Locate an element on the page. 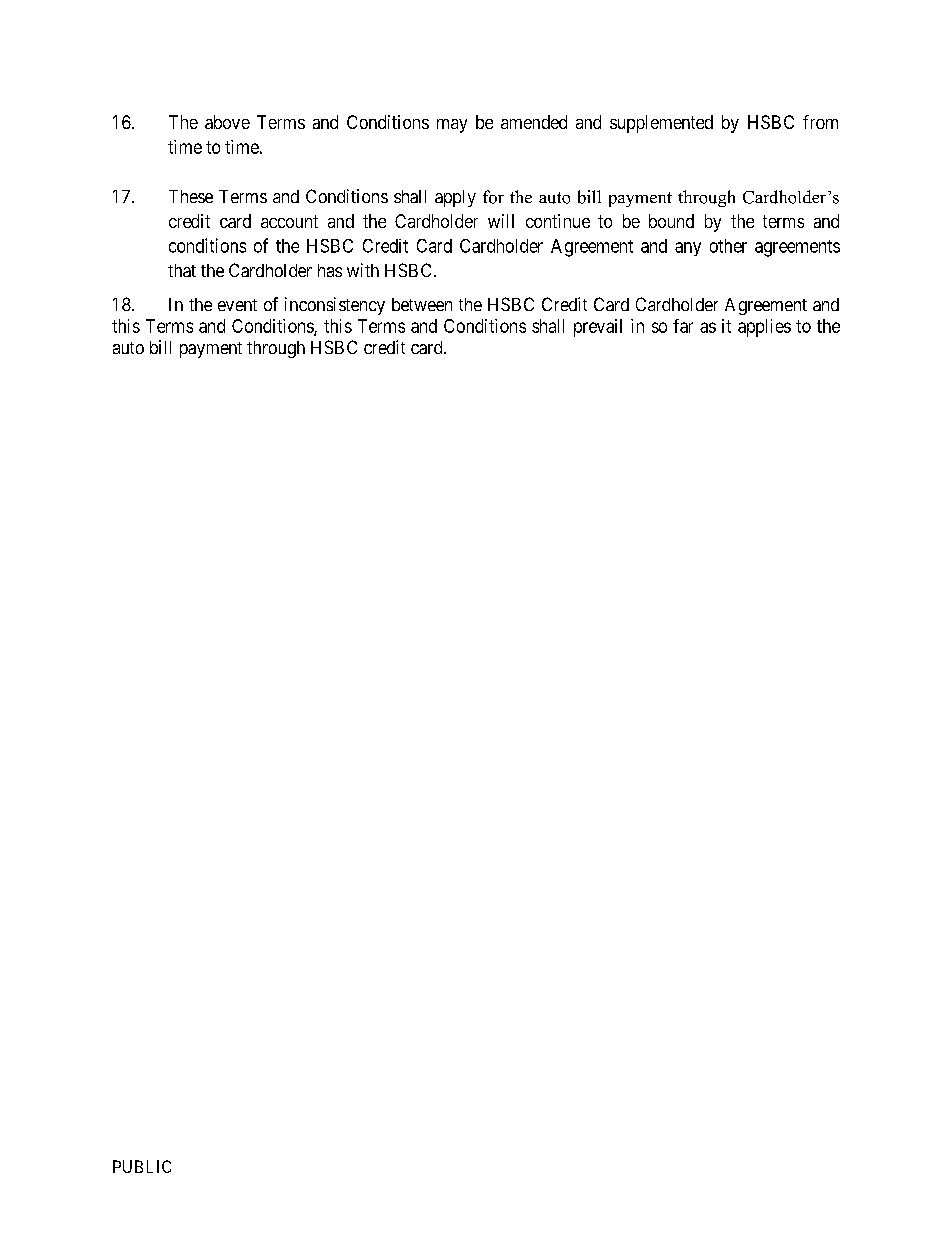  above is located at coordinates (227, 122).
